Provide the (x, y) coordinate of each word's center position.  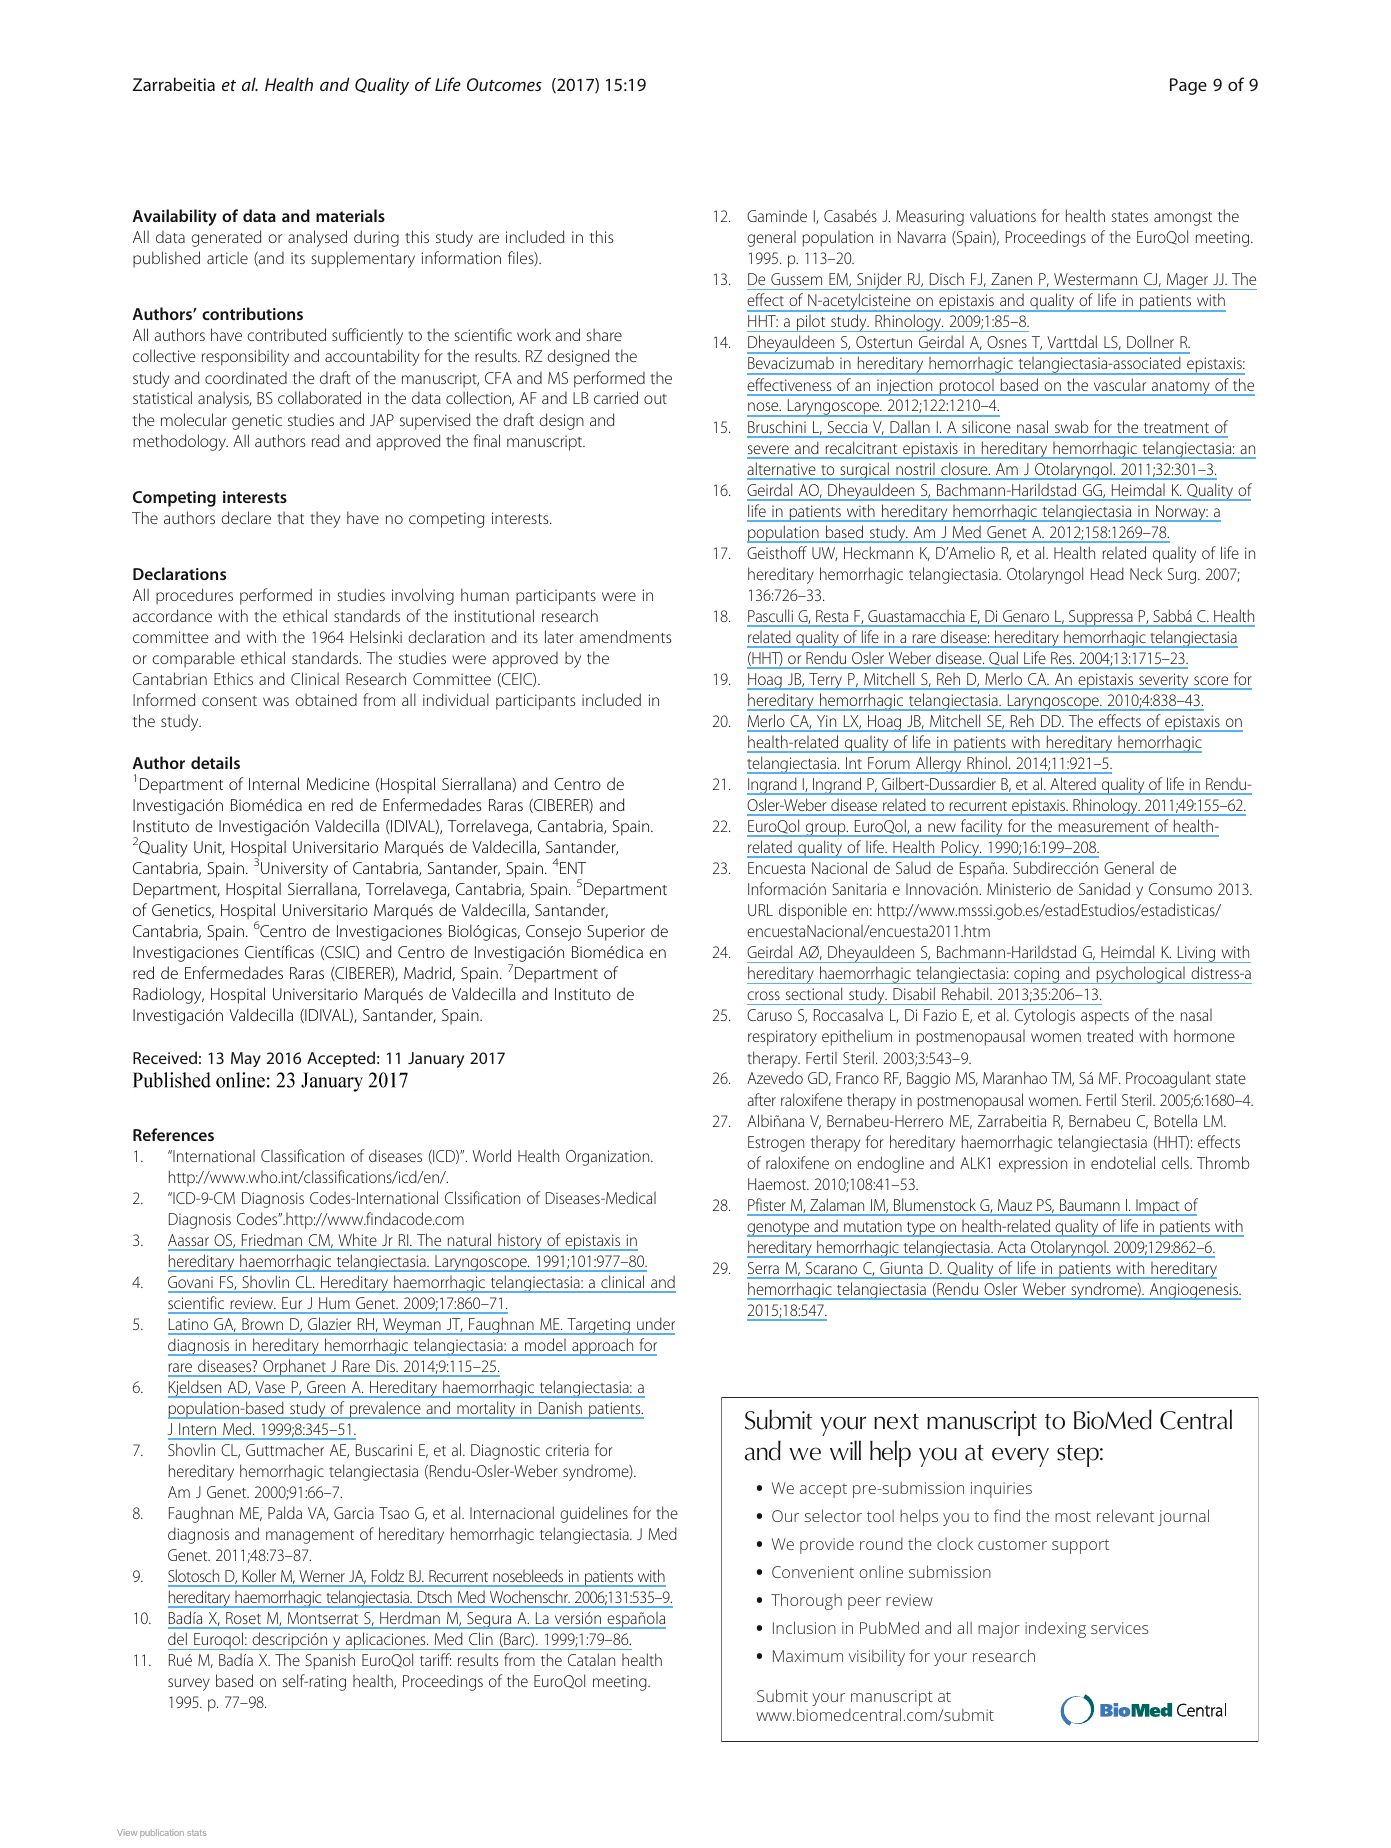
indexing (1055, 1629)
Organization (609, 1158)
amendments (625, 636)
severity (1164, 681)
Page (1188, 86)
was (276, 701)
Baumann (1090, 1205)
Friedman (272, 1240)
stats (196, 1833)
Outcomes (504, 84)
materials (350, 215)
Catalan (591, 1659)
